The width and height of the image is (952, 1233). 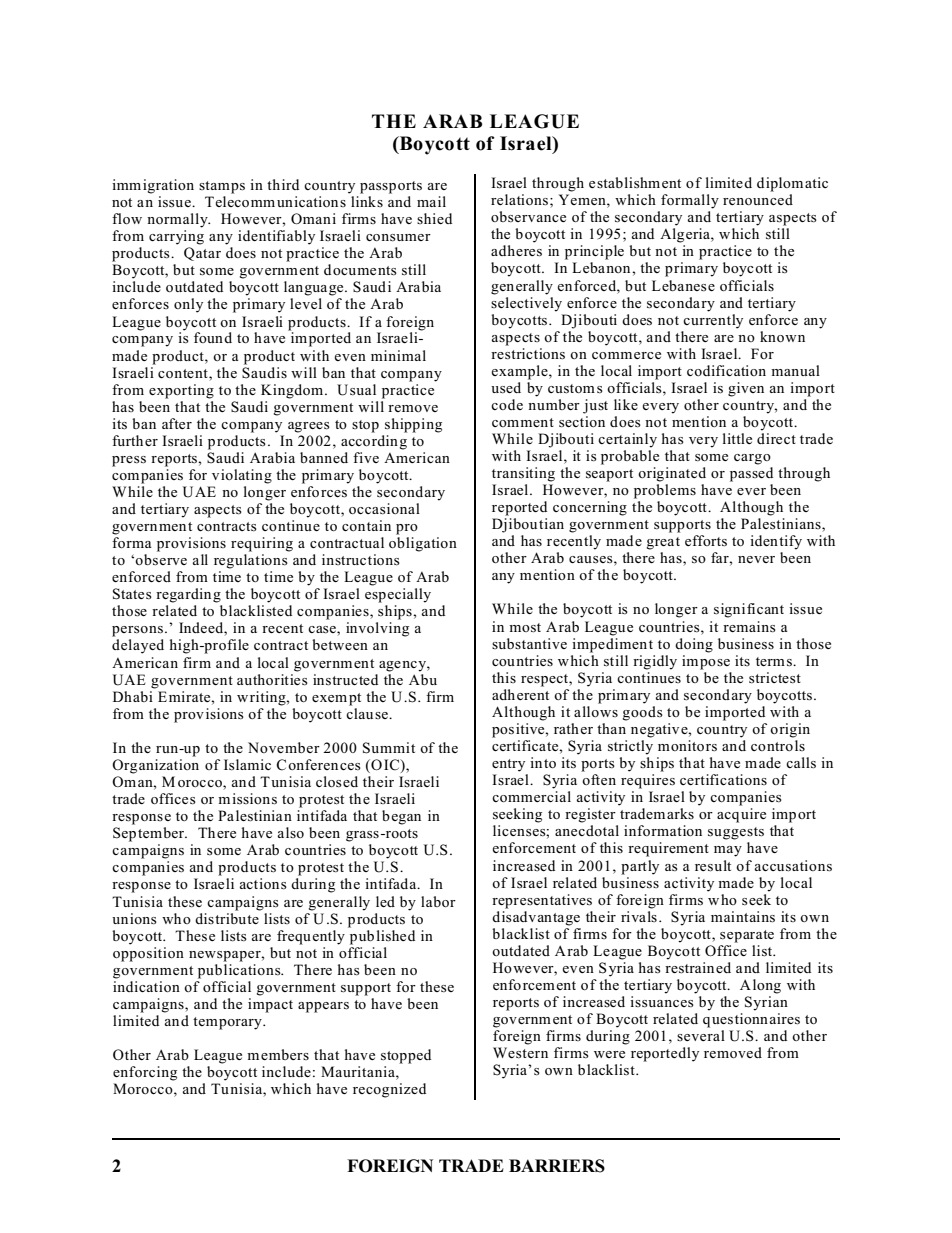 I want to click on enforcing, so click(x=145, y=1073).
